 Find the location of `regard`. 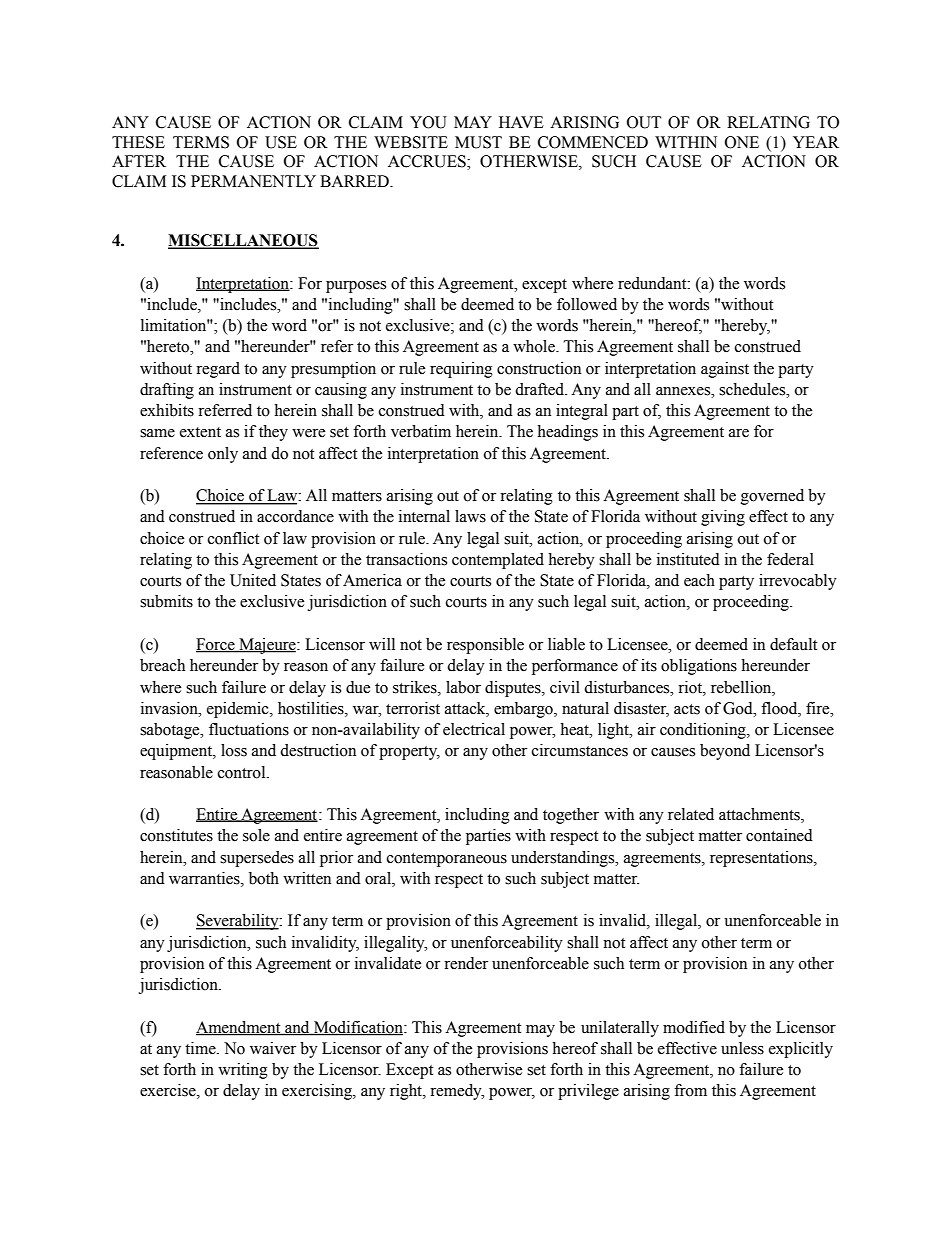

regard is located at coordinates (218, 370).
